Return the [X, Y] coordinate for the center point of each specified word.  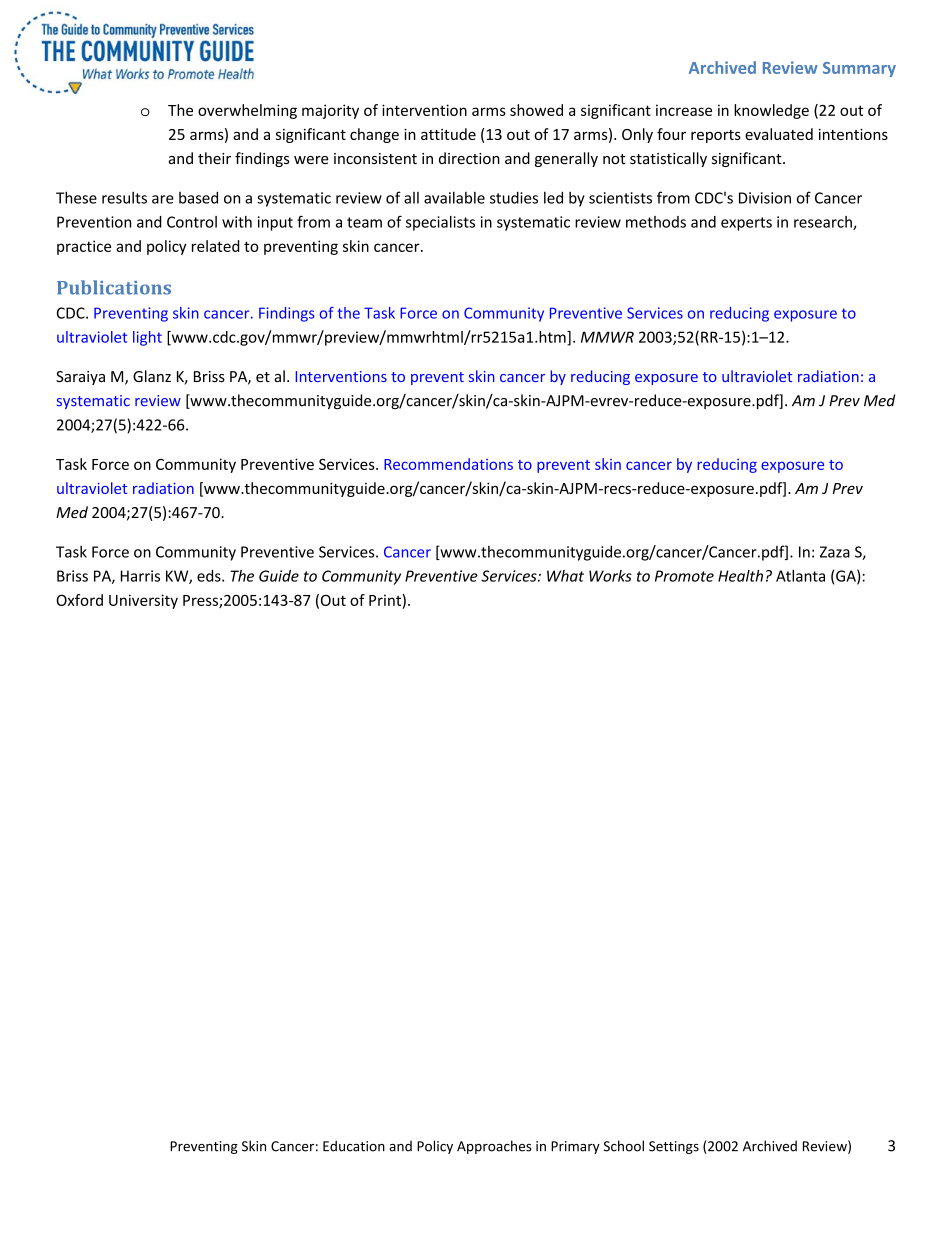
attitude [448, 134]
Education [354, 1146]
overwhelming [247, 111]
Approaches [494, 1147]
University [143, 601]
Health [740, 576]
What [565, 576]
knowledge [771, 111]
